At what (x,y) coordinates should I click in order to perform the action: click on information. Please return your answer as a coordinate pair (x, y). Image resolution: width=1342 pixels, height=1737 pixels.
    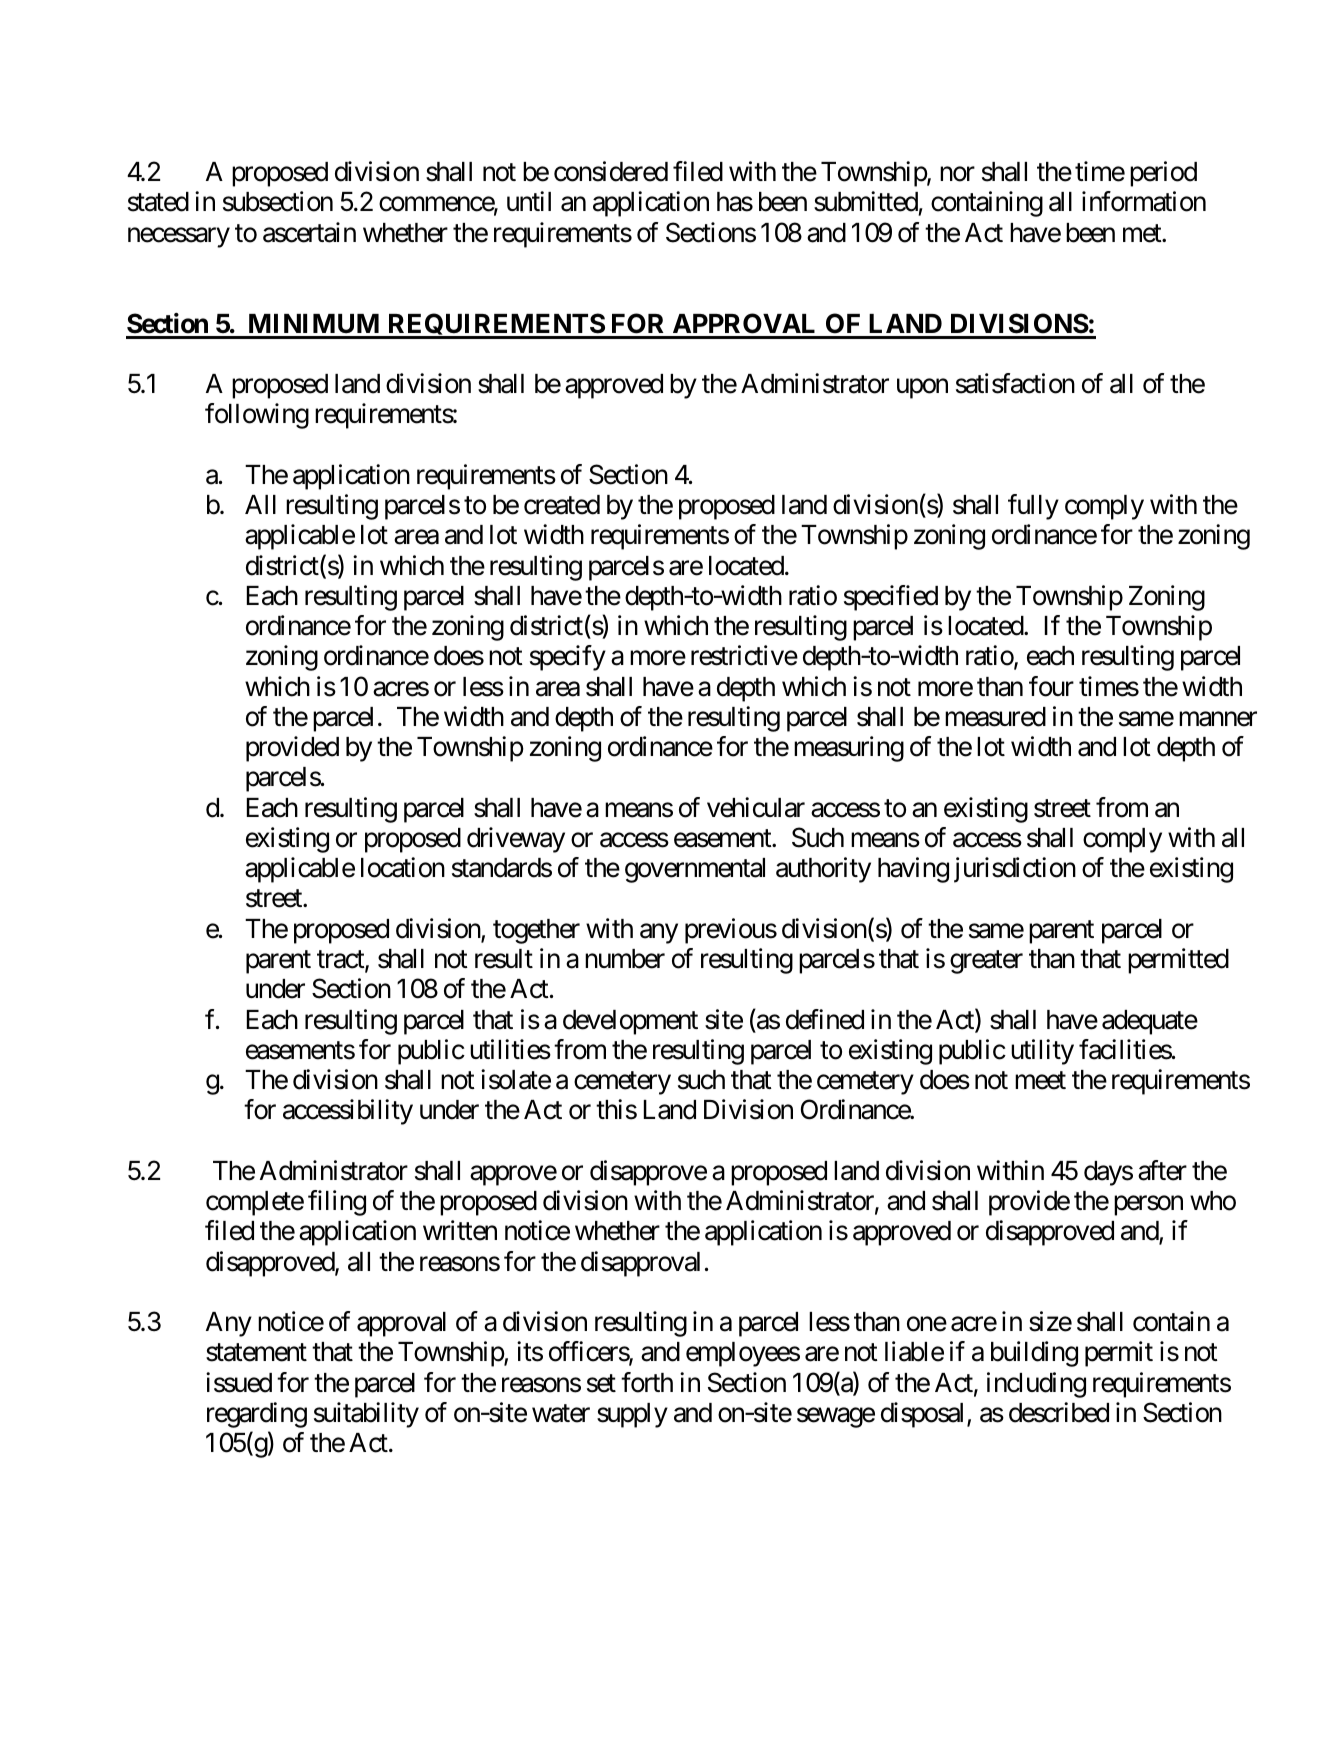
    Looking at the image, I should click on (1144, 201).
